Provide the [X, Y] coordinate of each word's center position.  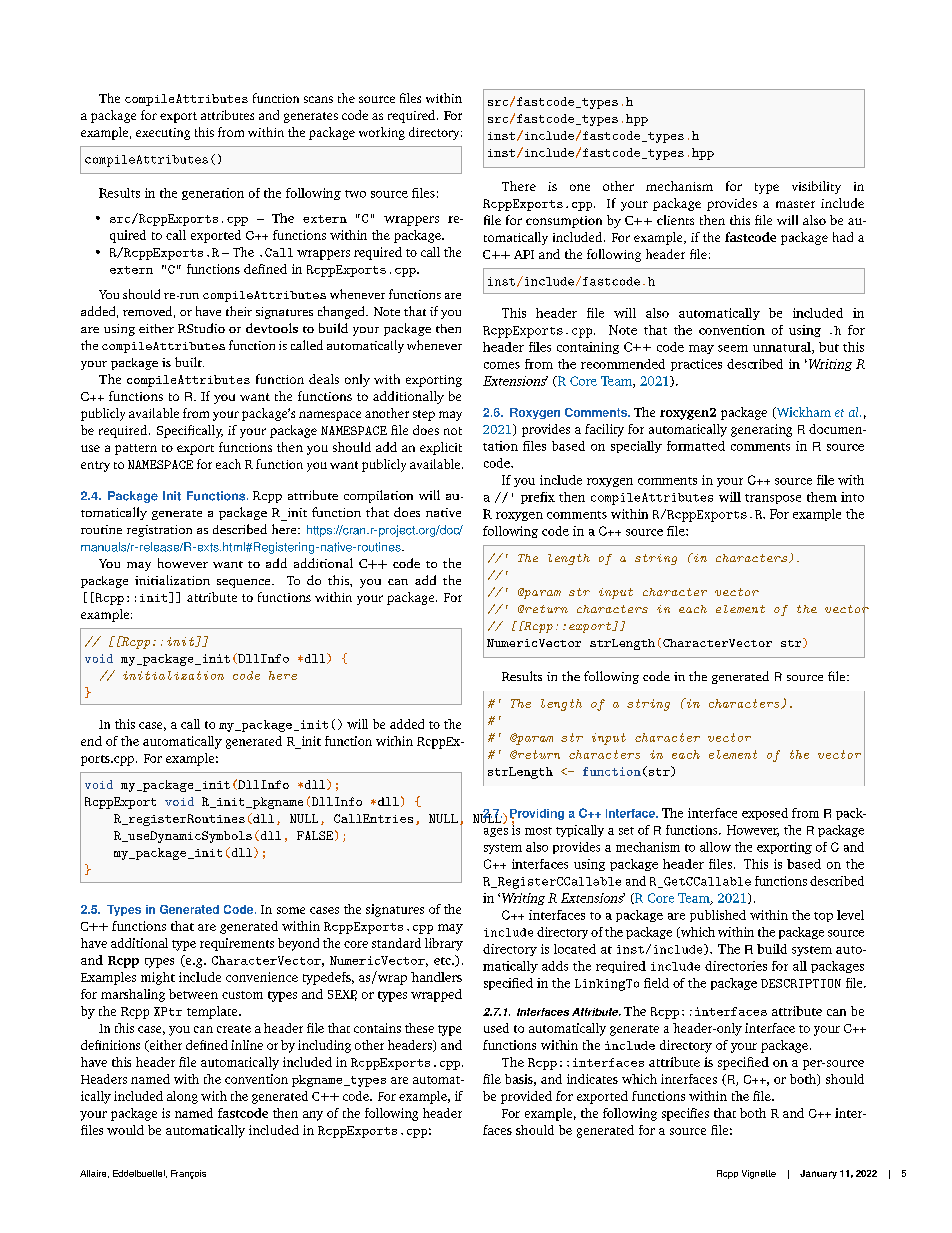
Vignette [759, 1174]
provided [526, 1097]
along [182, 1097]
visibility [816, 187]
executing [163, 134]
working [382, 133]
